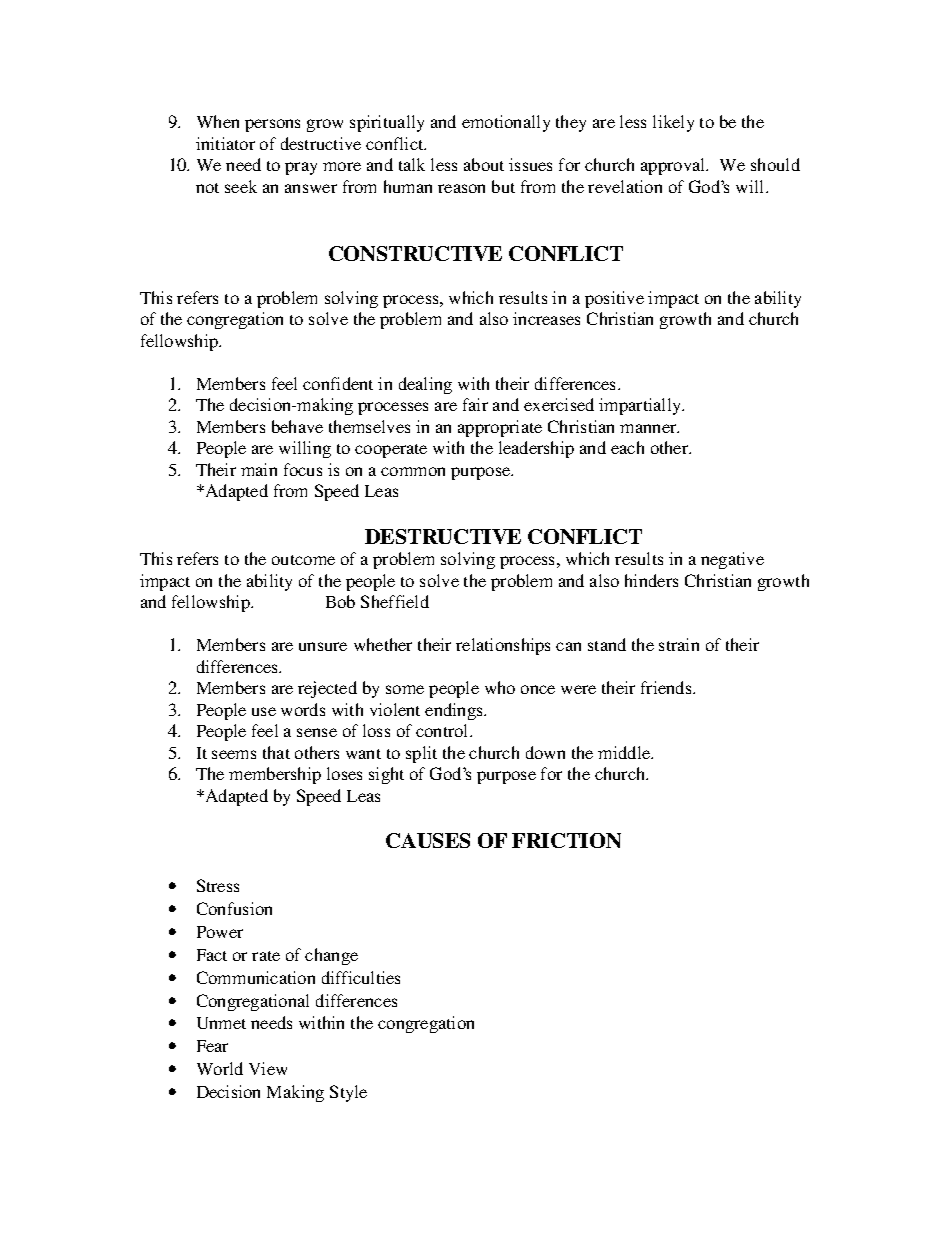 The height and width of the screenshot is (1233, 952). What do you see at coordinates (259, 469) in the screenshot?
I see `main` at bounding box center [259, 469].
